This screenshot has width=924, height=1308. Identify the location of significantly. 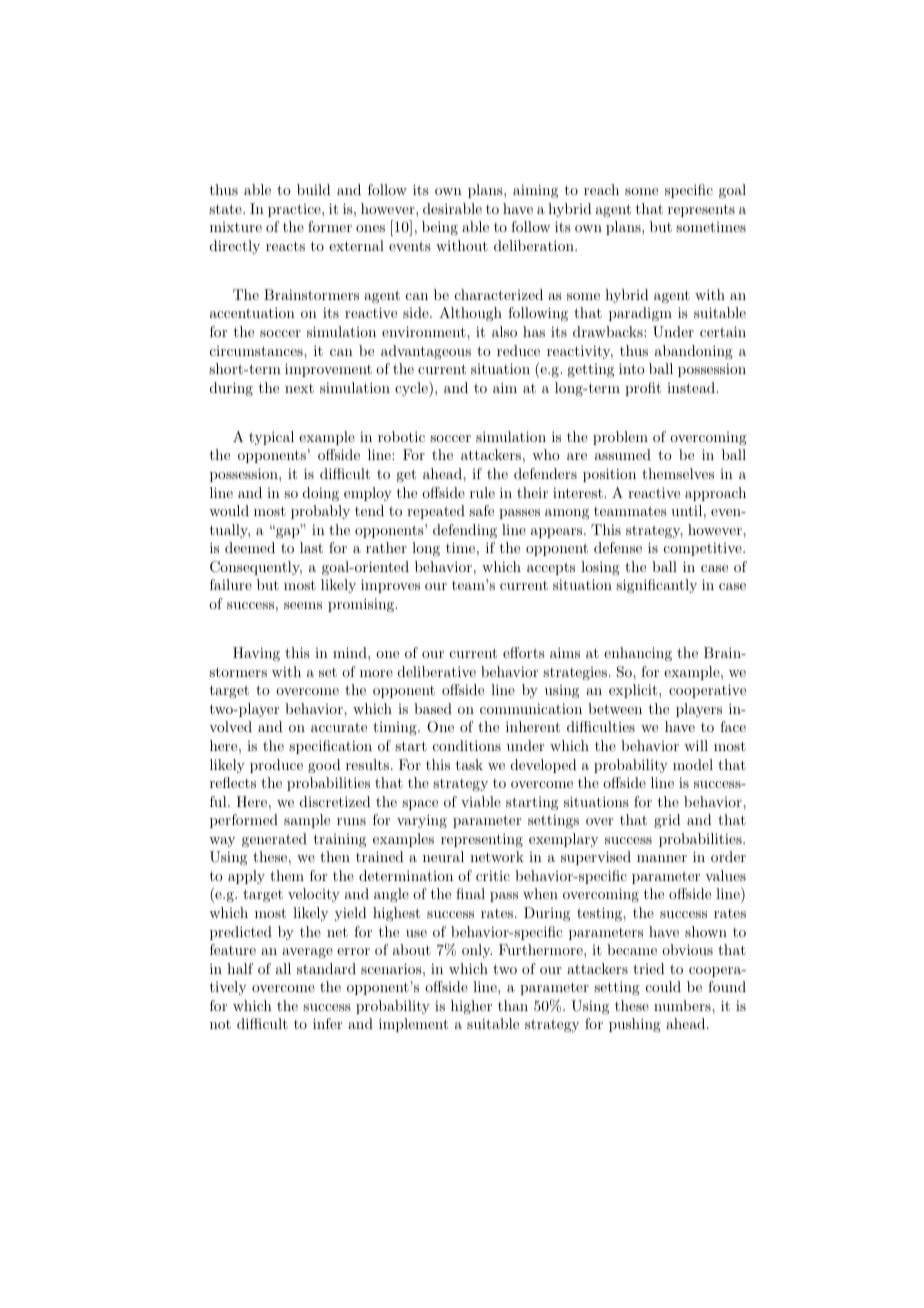
(656, 586).
